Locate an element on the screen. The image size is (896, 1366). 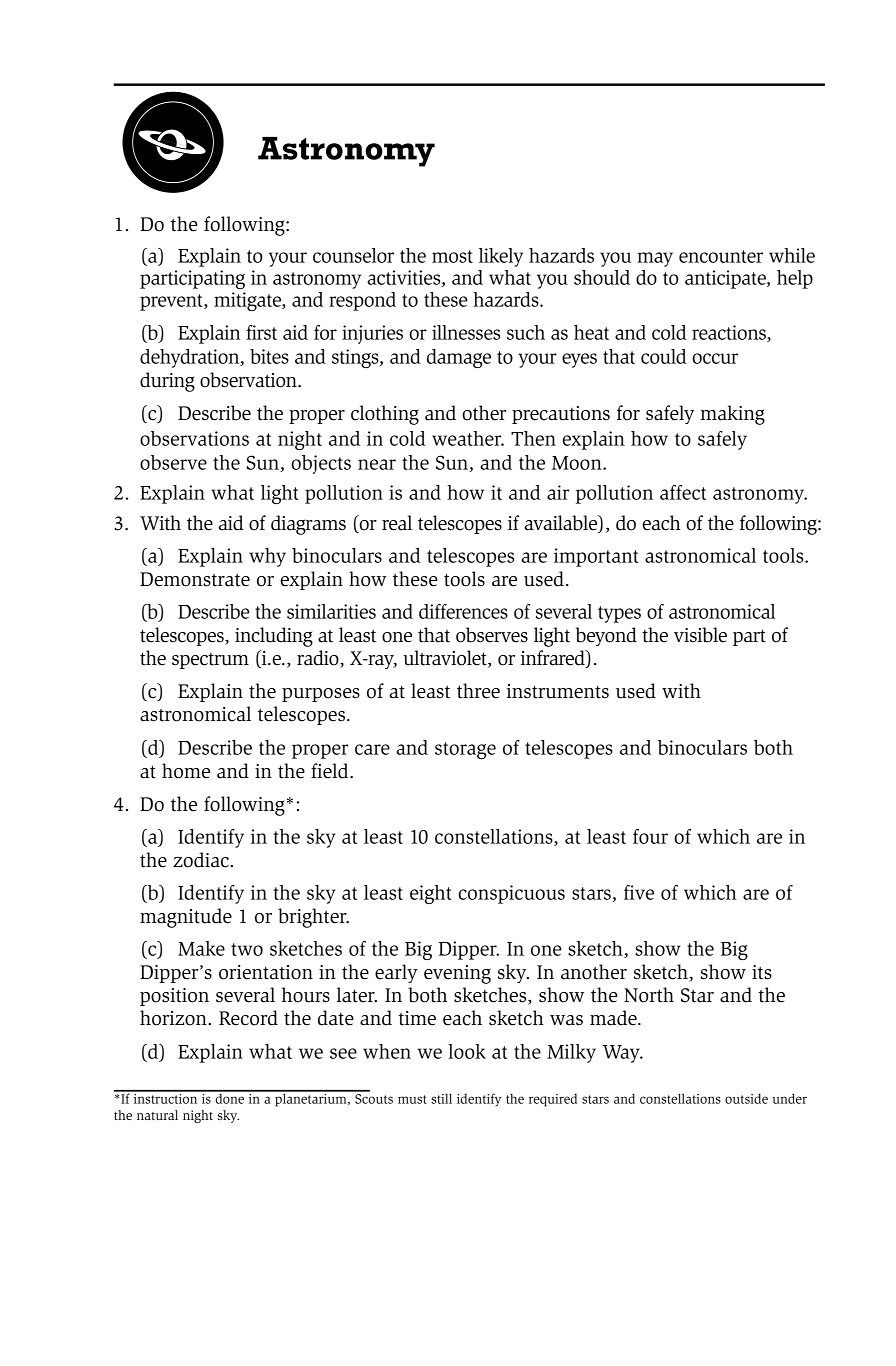
spectrum is located at coordinates (210, 661).
